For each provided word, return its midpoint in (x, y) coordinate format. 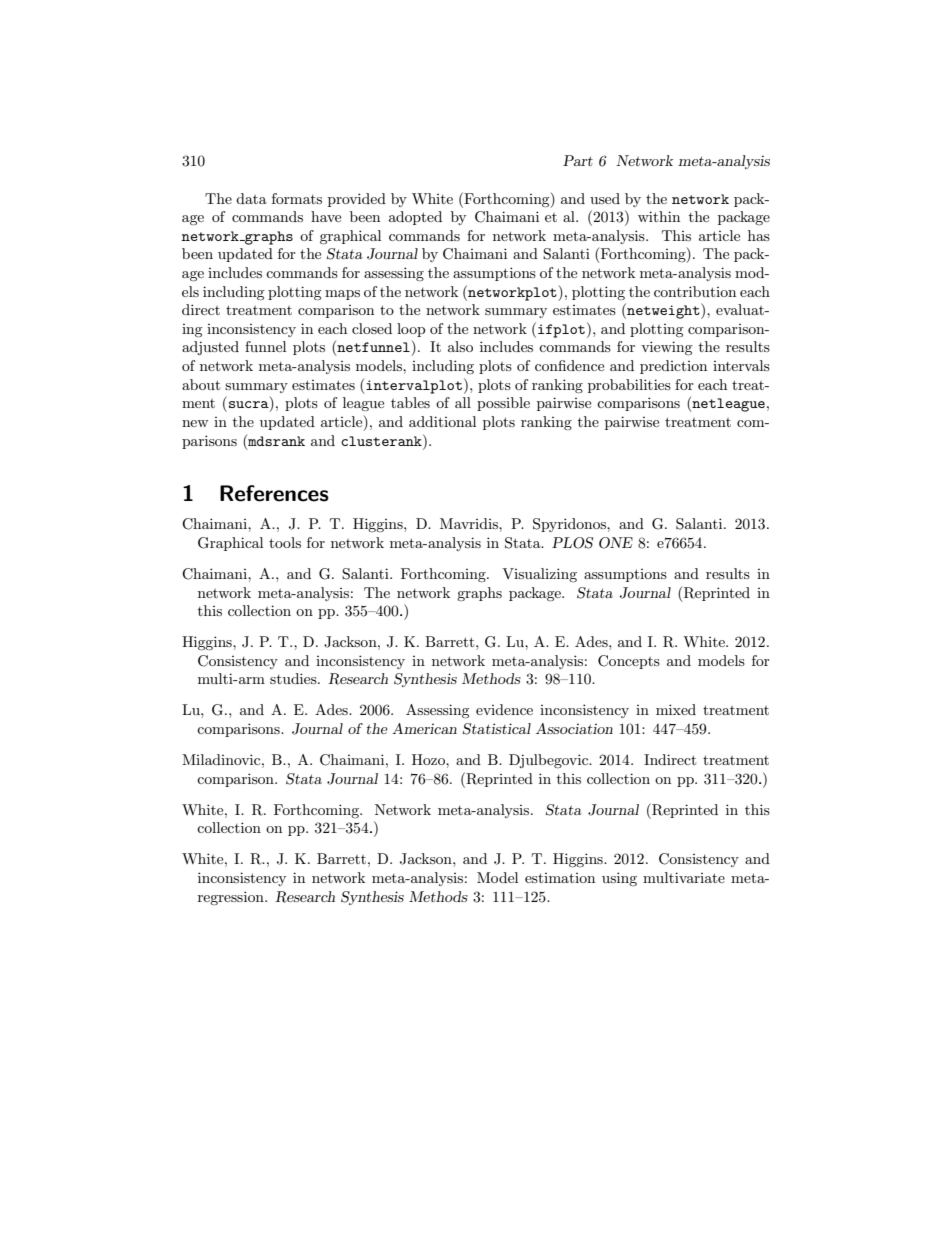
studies (294, 678)
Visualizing (539, 575)
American (424, 728)
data (251, 198)
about (201, 384)
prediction (673, 367)
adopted (415, 218)
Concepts (629, 662)
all (463, 402)
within (659, 216)
